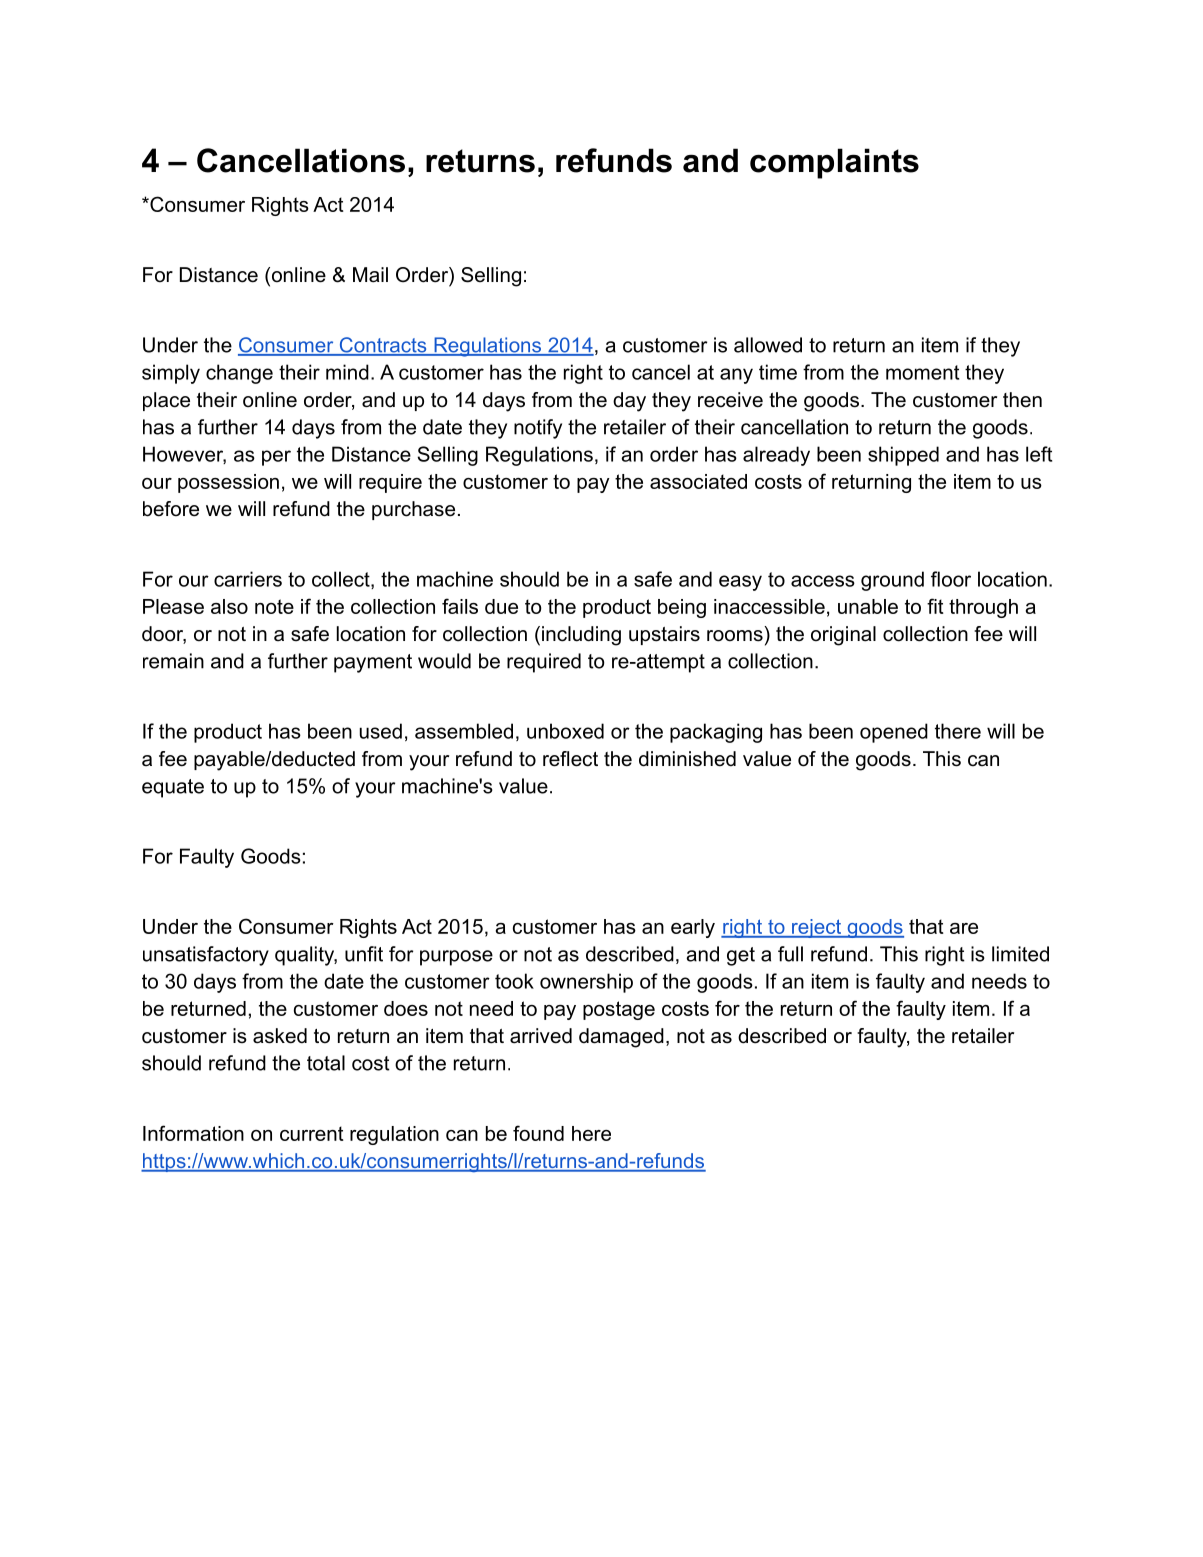  Describe the element at coordinates (381, 731) in the screenshot. I see `used` at that location.
